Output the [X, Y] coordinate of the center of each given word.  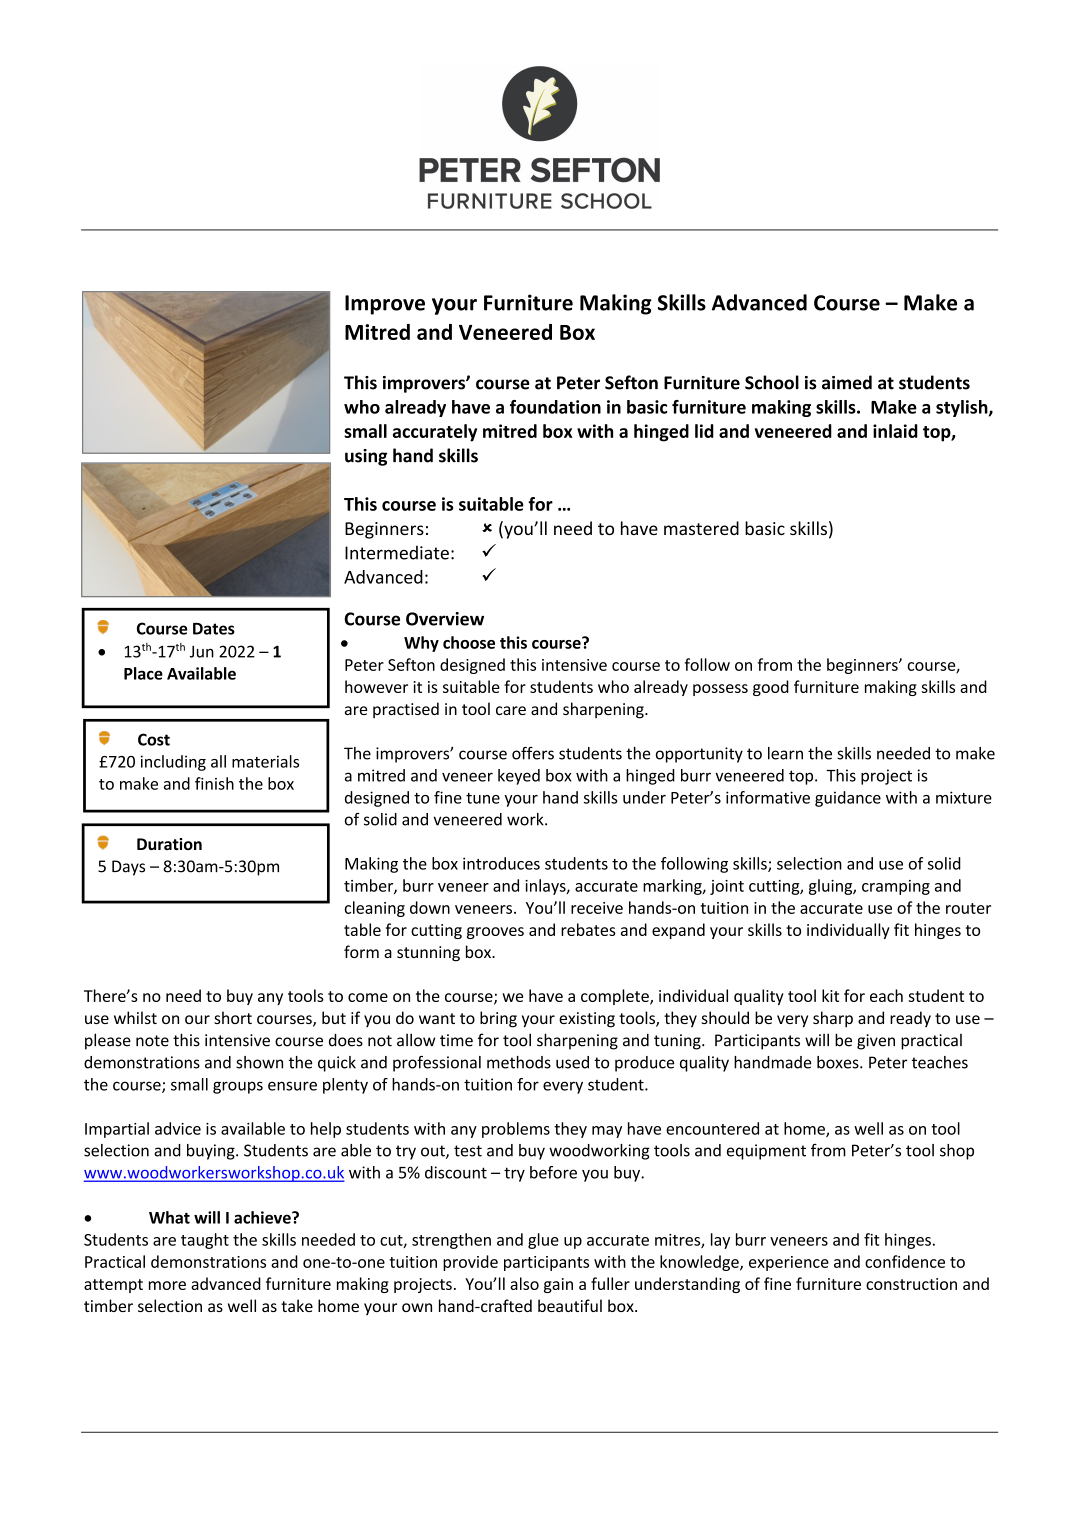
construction [911, 1284]
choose [469, 642]
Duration [169, 844]
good [771, 688]
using [366, 457]
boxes [839, 1062]
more [167, 1285]
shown [259, 1062]
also [524, 1283]
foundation [555, 407]
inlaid [895, 431]
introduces [501, 863]
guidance [848, 799]
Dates [214, 629]
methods [519, 1062]
